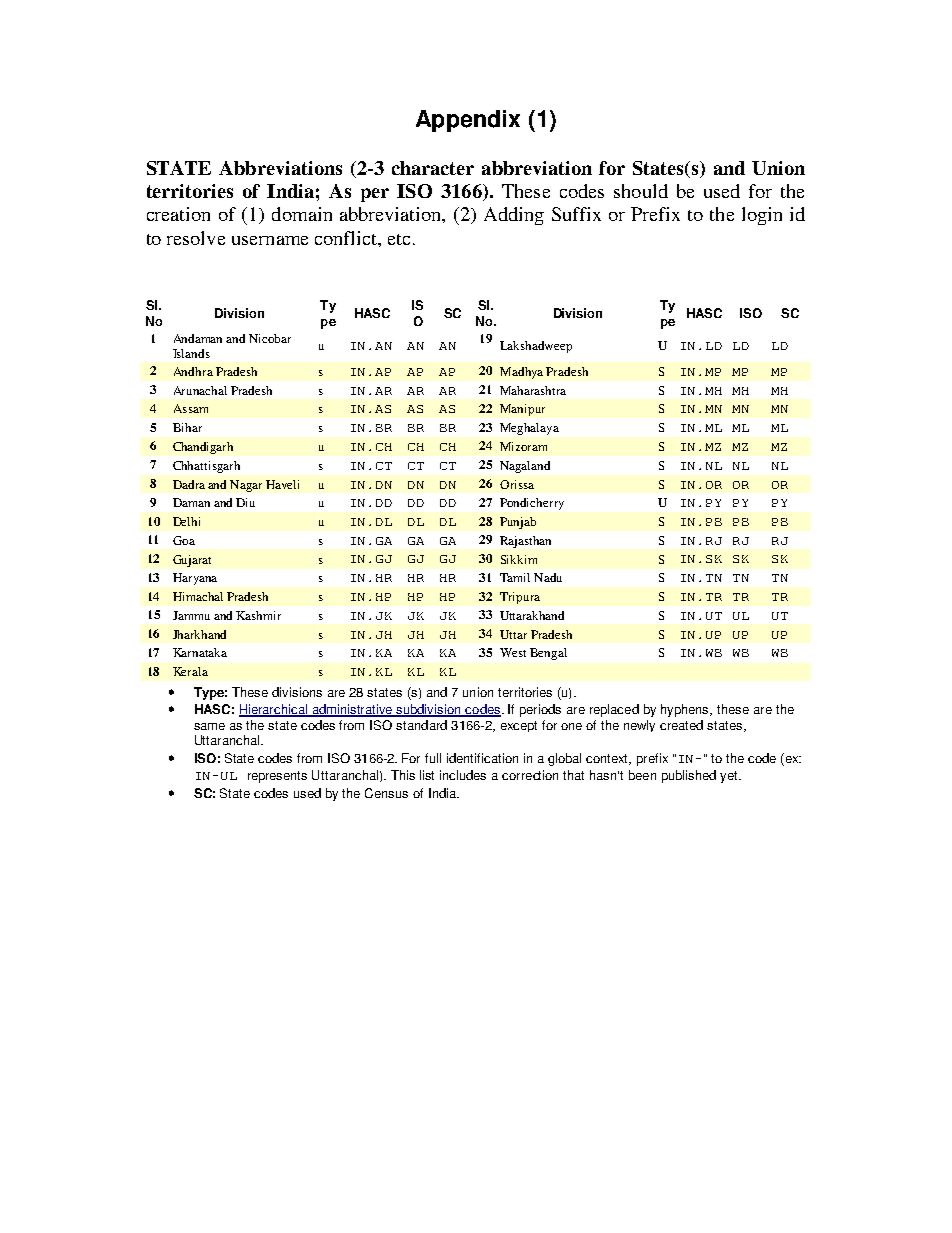 The width and height of the screenshot is (952, 1233). What do you see at coordinates (302, 214) in the screenshot?
I see `domain` at bounding box center [302, 214].
